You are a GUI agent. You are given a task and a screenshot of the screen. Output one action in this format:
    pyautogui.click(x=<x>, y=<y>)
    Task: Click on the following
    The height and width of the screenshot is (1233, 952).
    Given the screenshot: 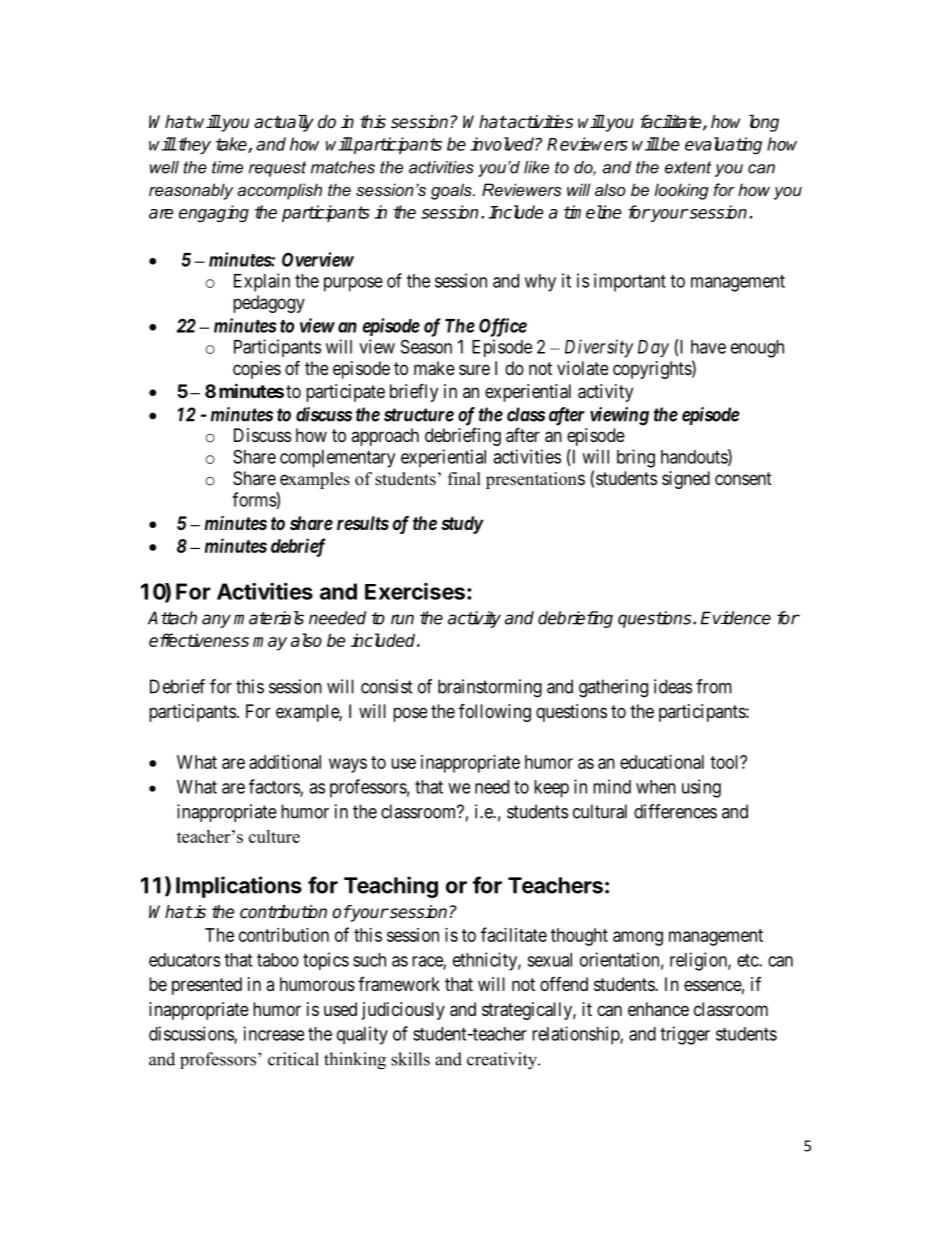 What is the action you would take?
    pyautogui.click(x=495, y=712)
